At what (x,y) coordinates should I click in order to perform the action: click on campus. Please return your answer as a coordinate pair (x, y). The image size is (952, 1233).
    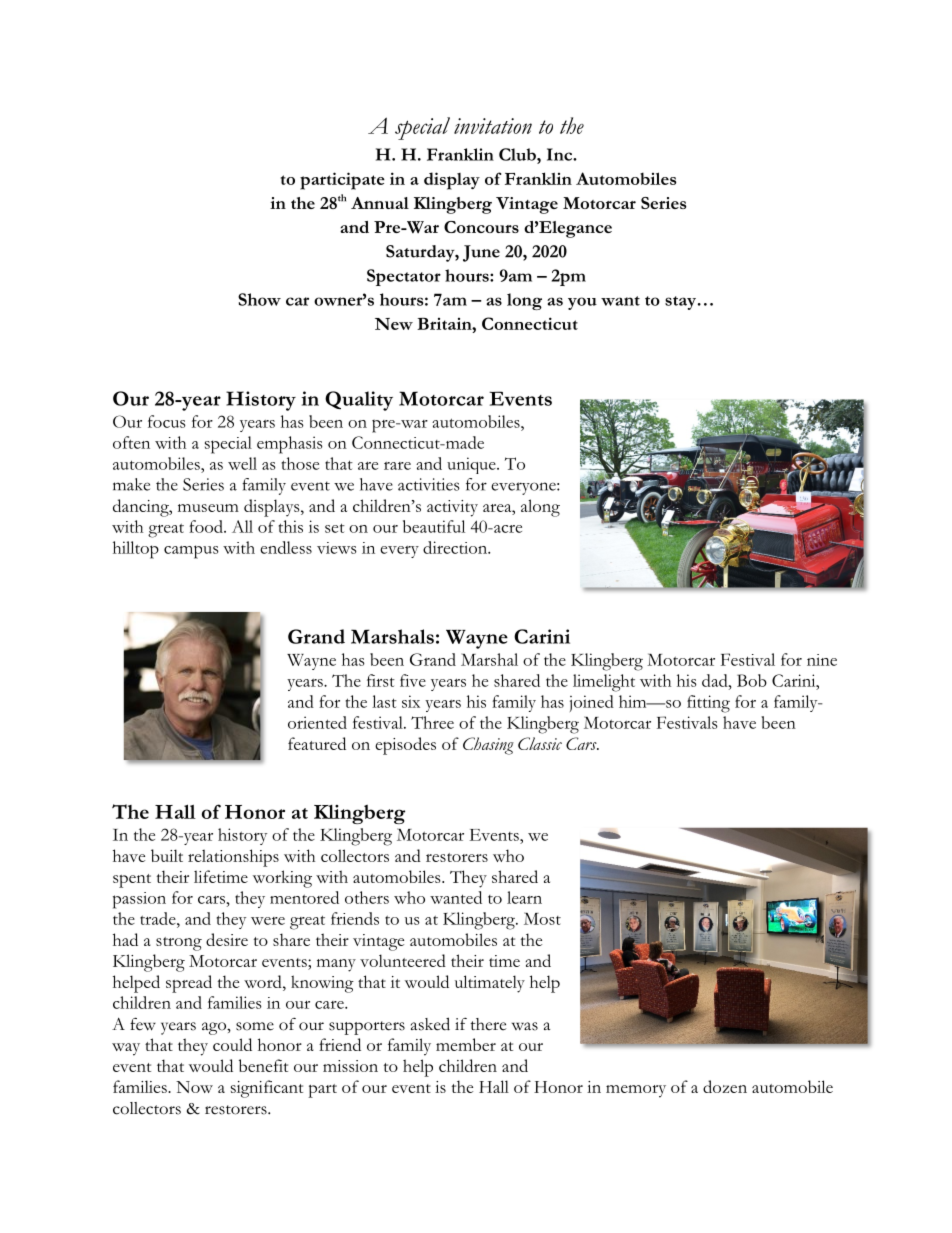
    Looking at the image, I should click on (191, 552).
